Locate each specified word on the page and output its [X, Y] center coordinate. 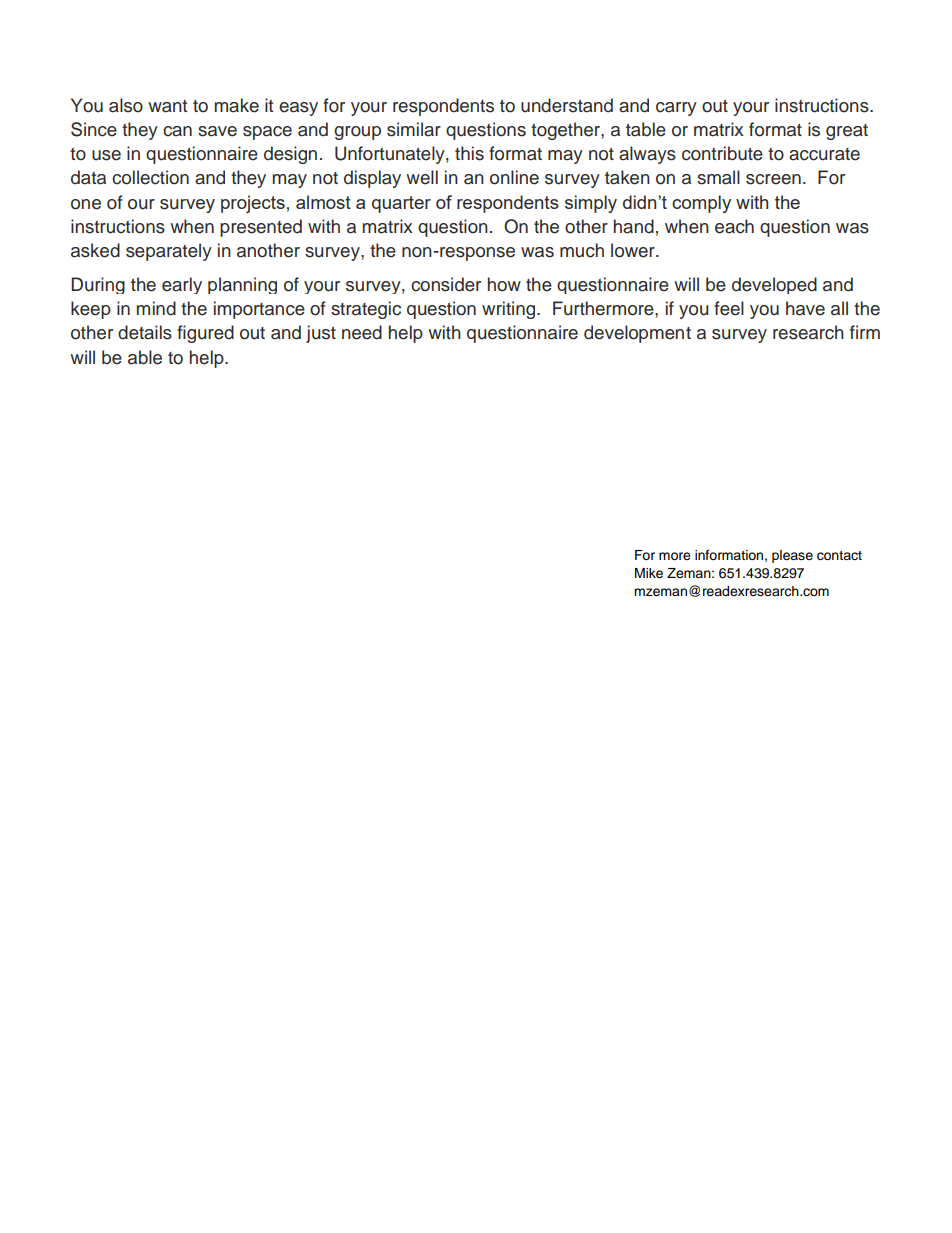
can [177, 131]
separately [169, 252]
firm [865, 332]
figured [205, 334]
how [504, 284]
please [792, 556]
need [362, 332]
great [847, 132]
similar [414, 129]
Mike [649, 573]
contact [839, 556]
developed [774, 285]
